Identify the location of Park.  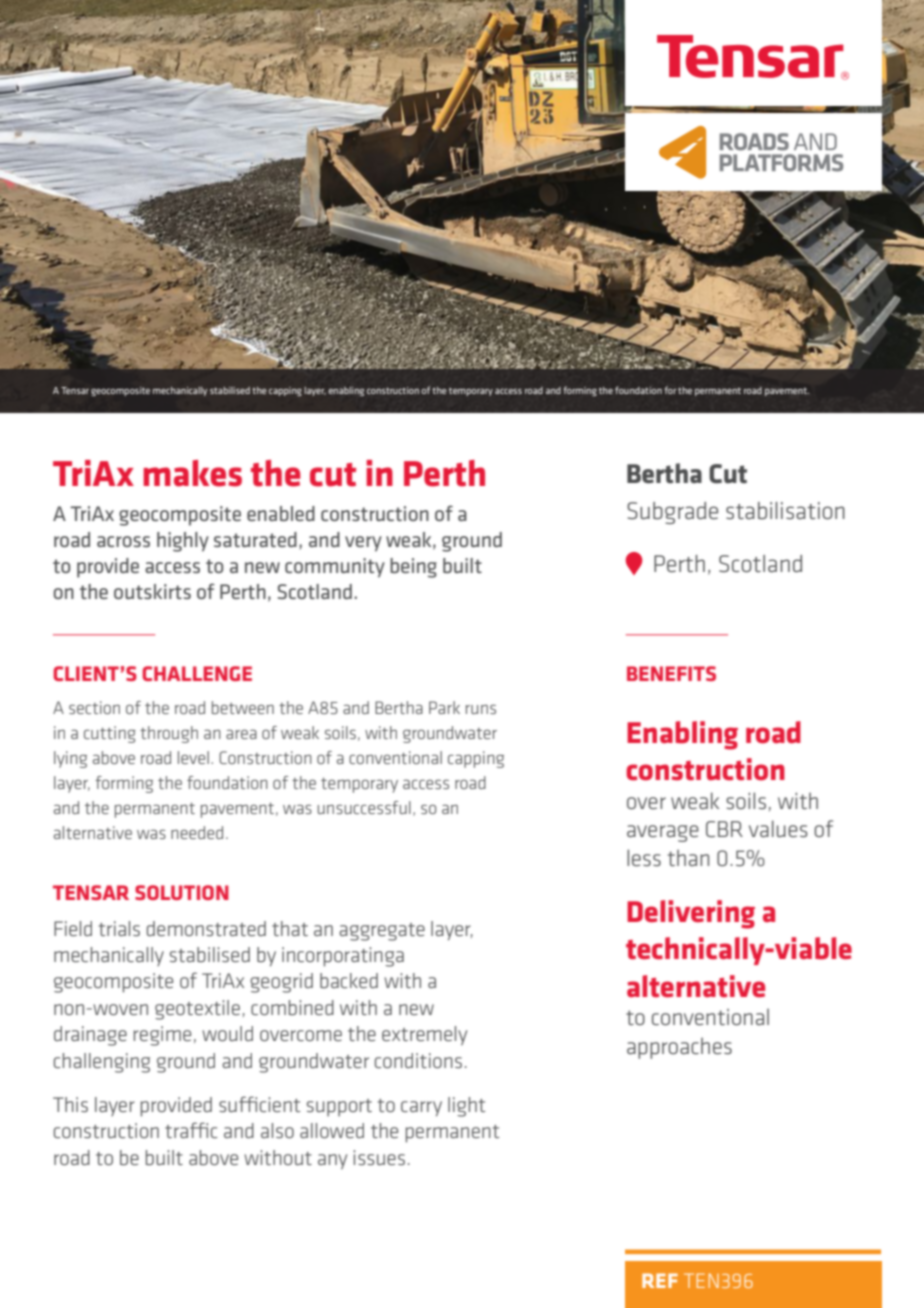
(444, 707).
